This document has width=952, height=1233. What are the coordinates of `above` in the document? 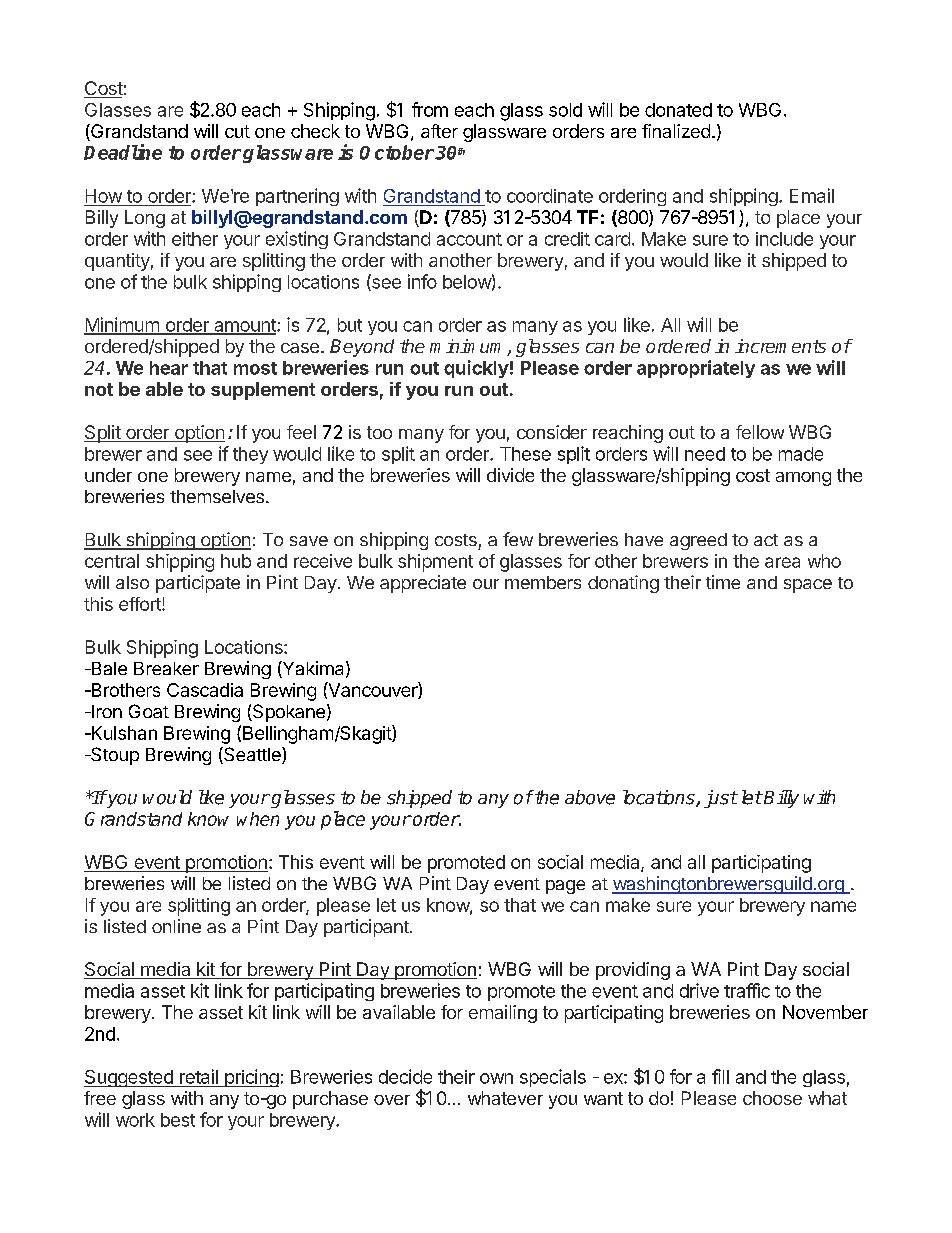 It's located at (590, 797).
